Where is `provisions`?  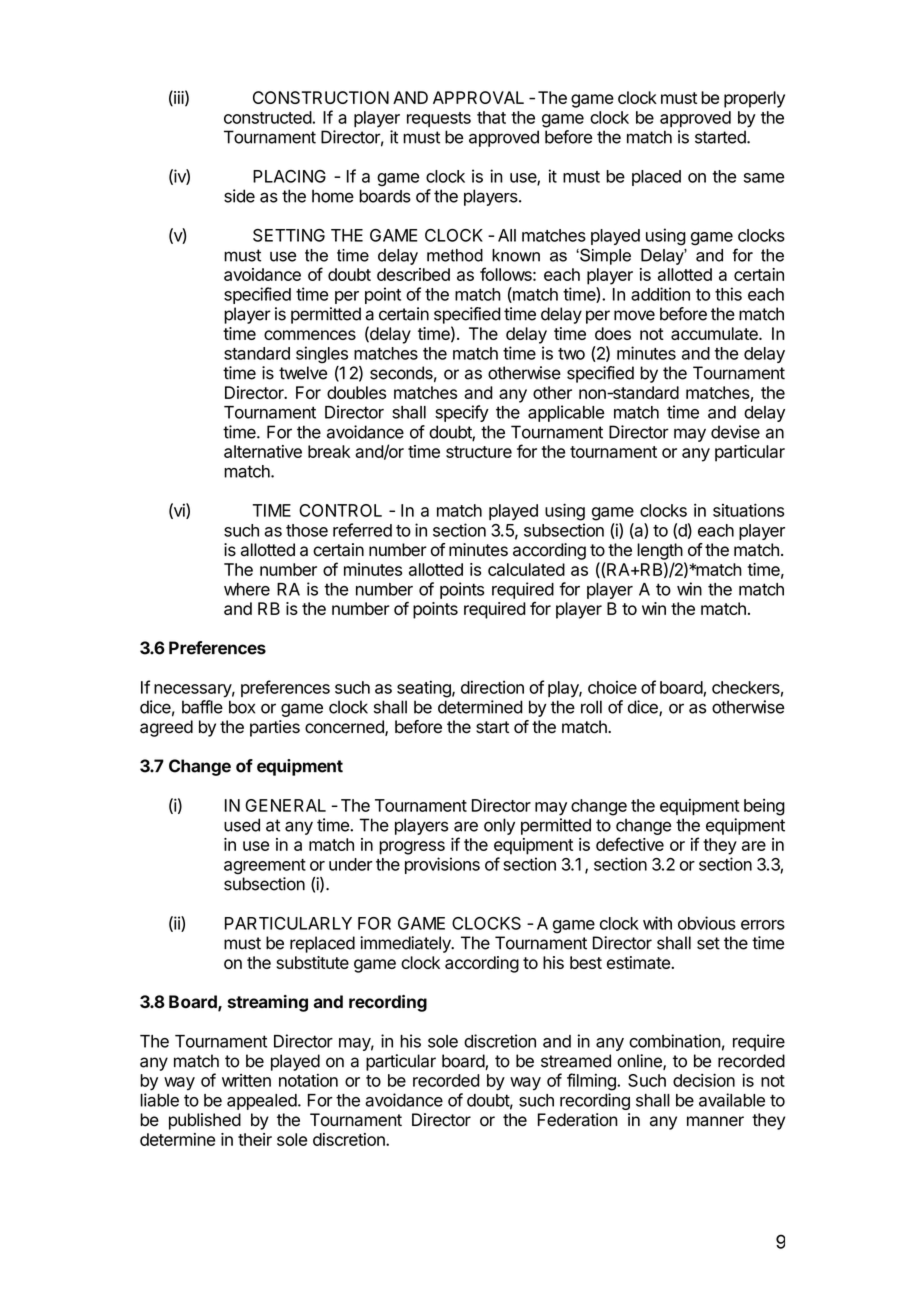
provisions is located at coordinates (442, 865).
